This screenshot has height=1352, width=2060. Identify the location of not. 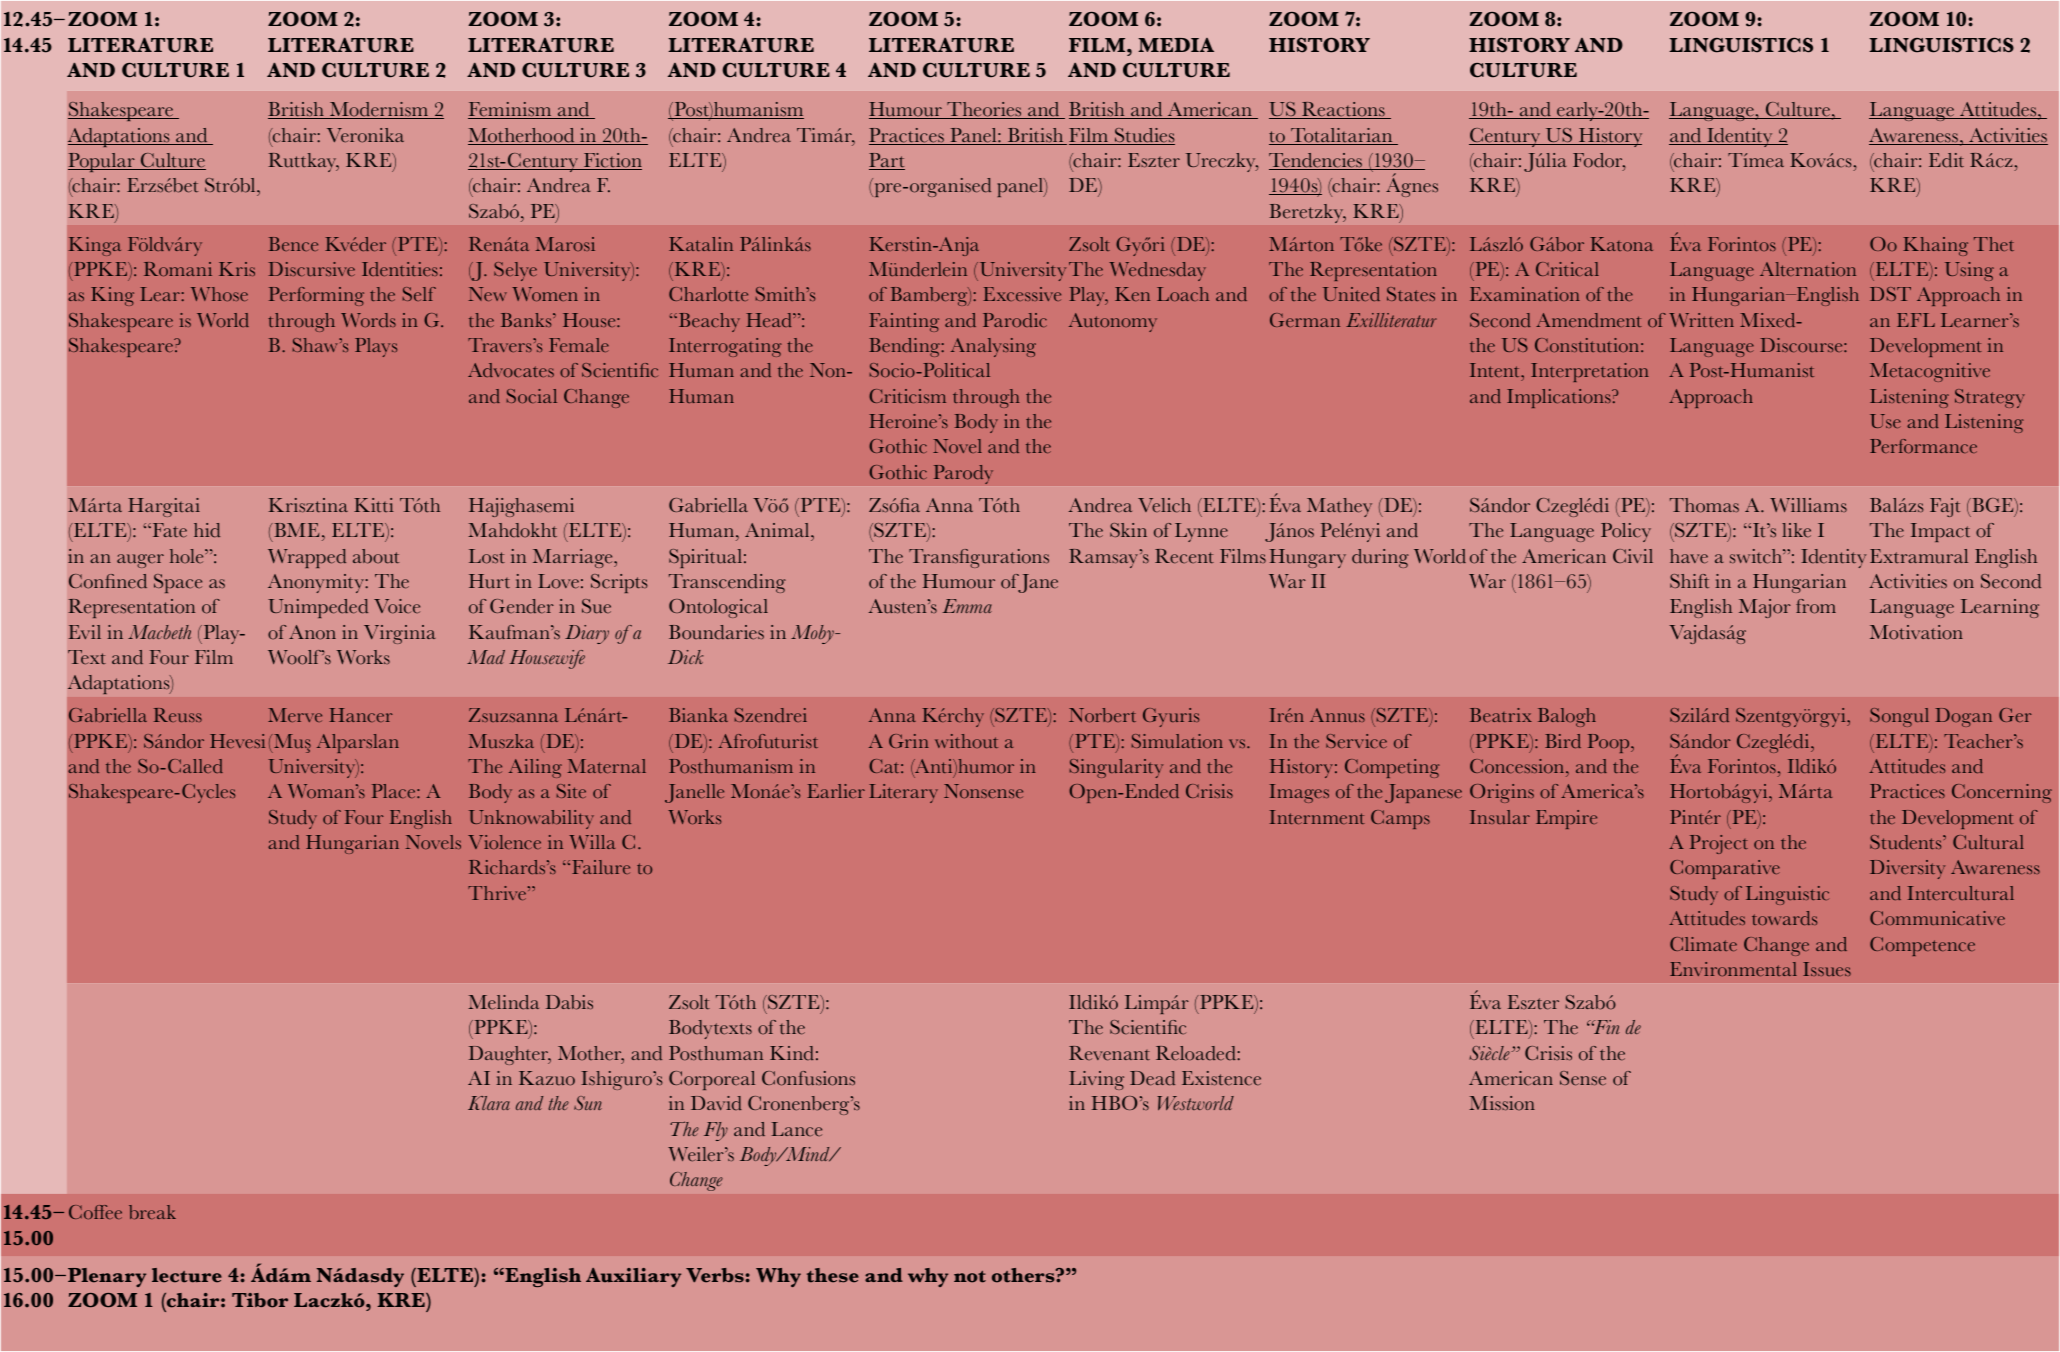
(970, 1277).
